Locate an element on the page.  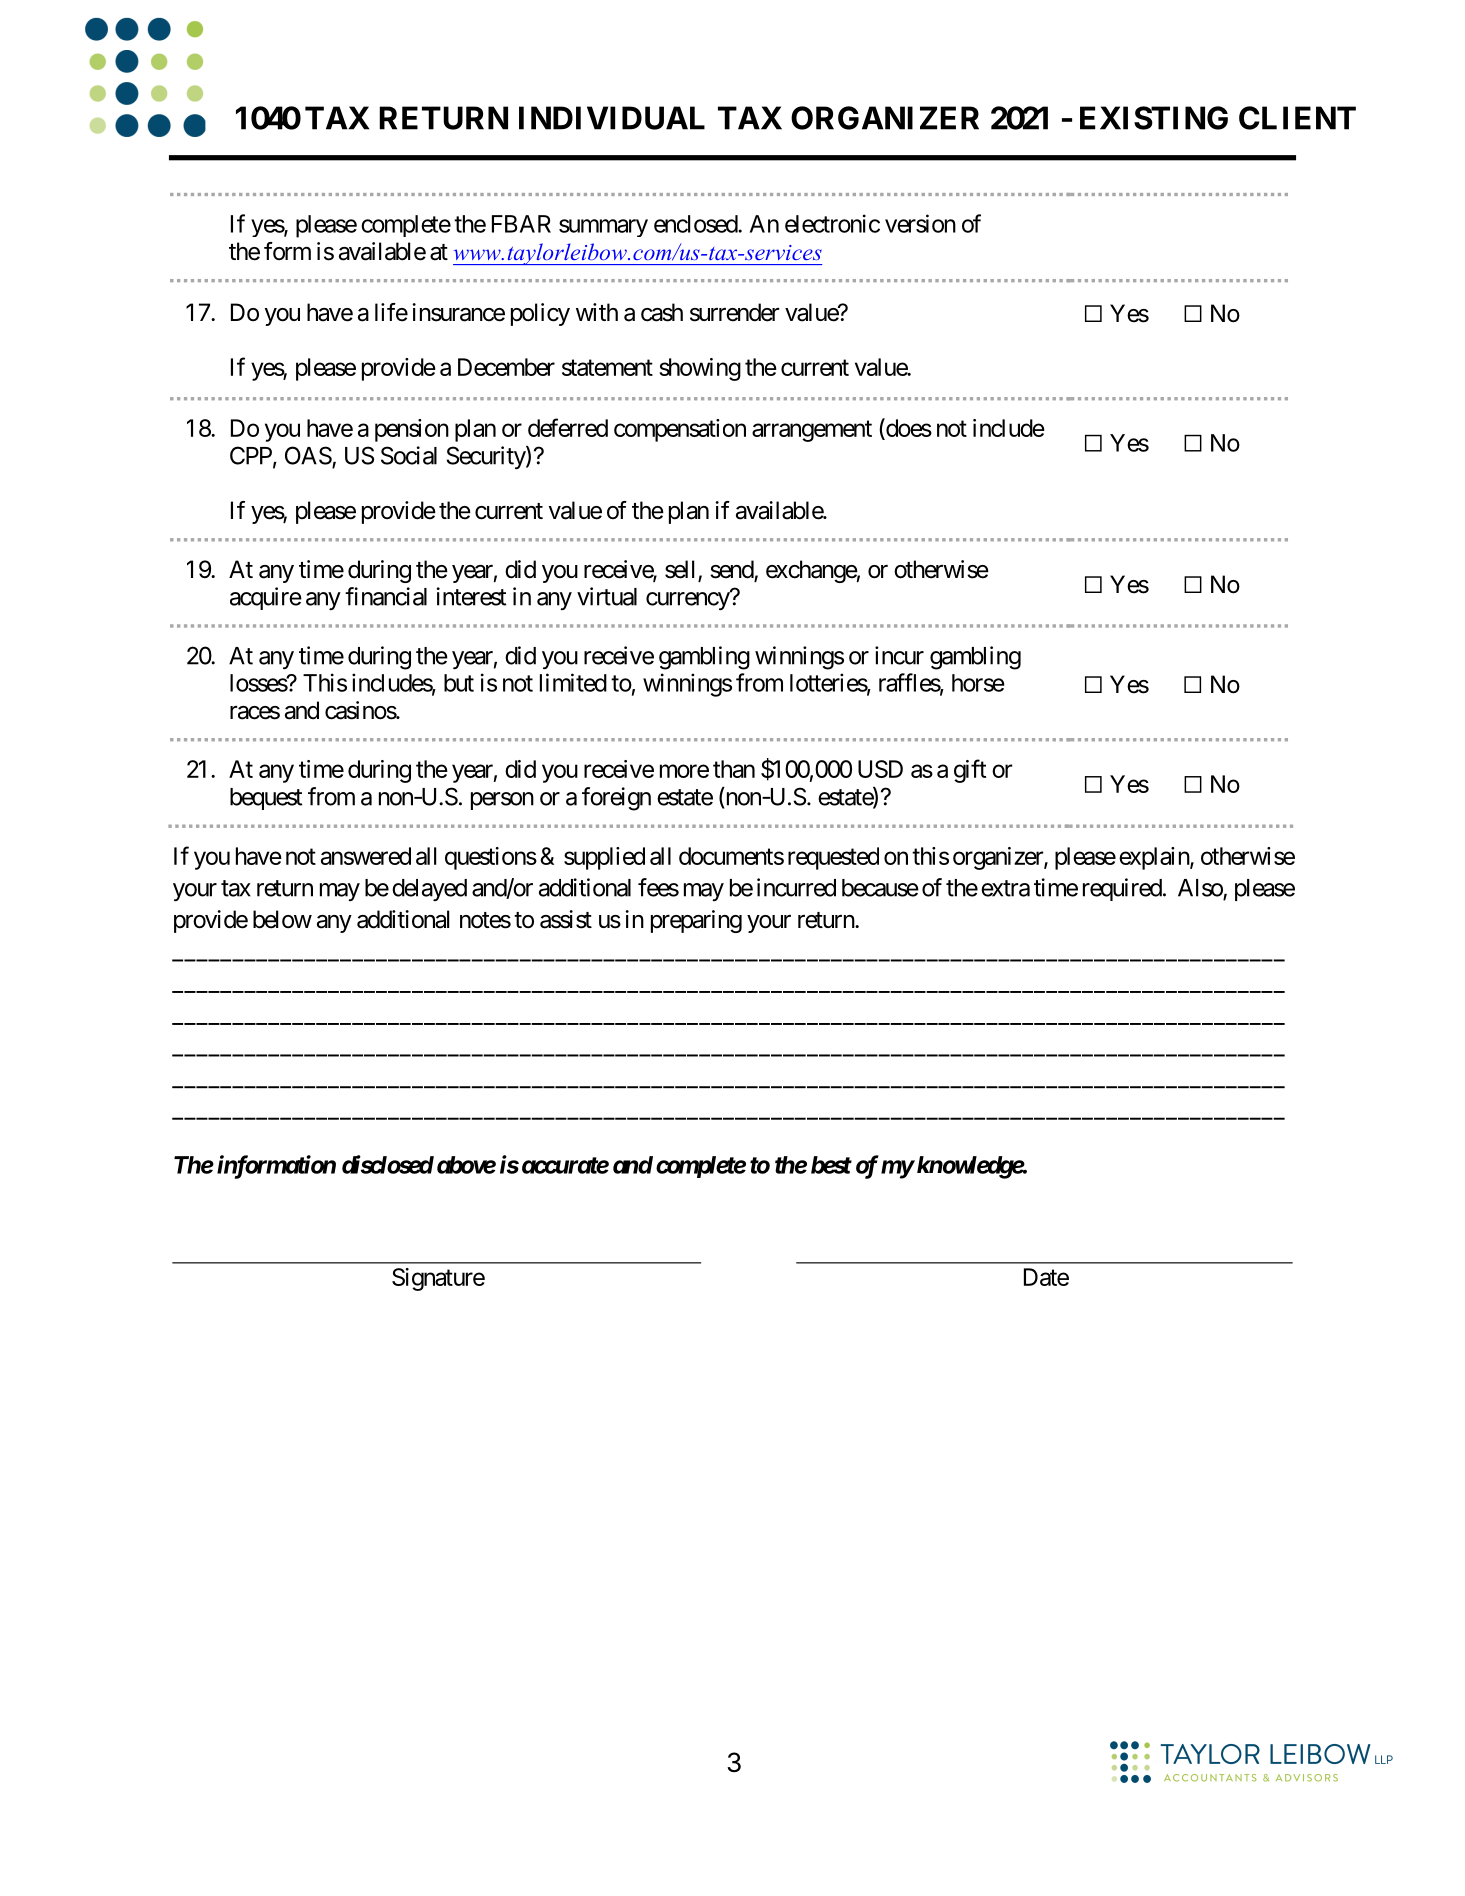
version is located at coordinates (920, 223).
